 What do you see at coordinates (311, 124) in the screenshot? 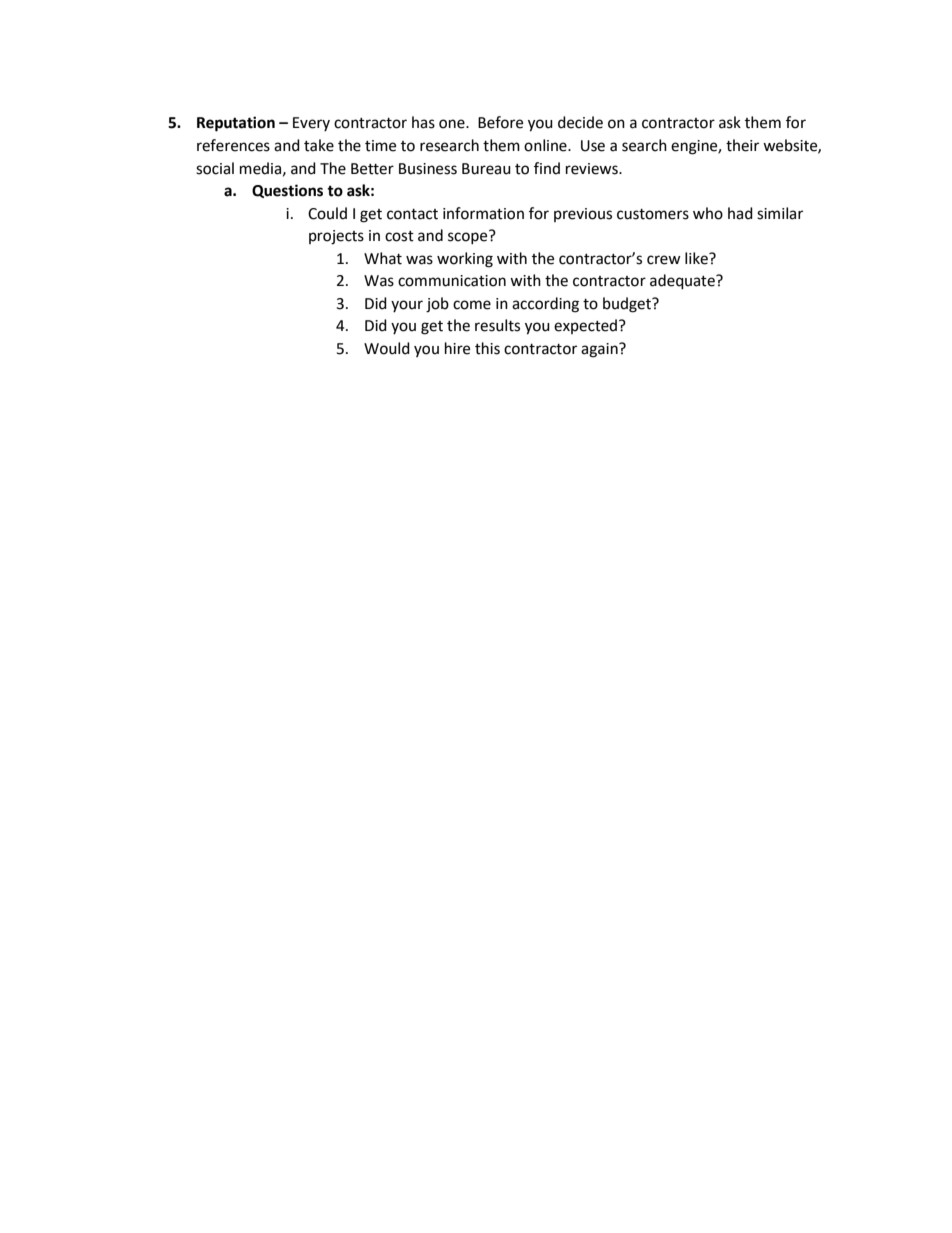
I see `Every` at bounding box center [311, 124].
